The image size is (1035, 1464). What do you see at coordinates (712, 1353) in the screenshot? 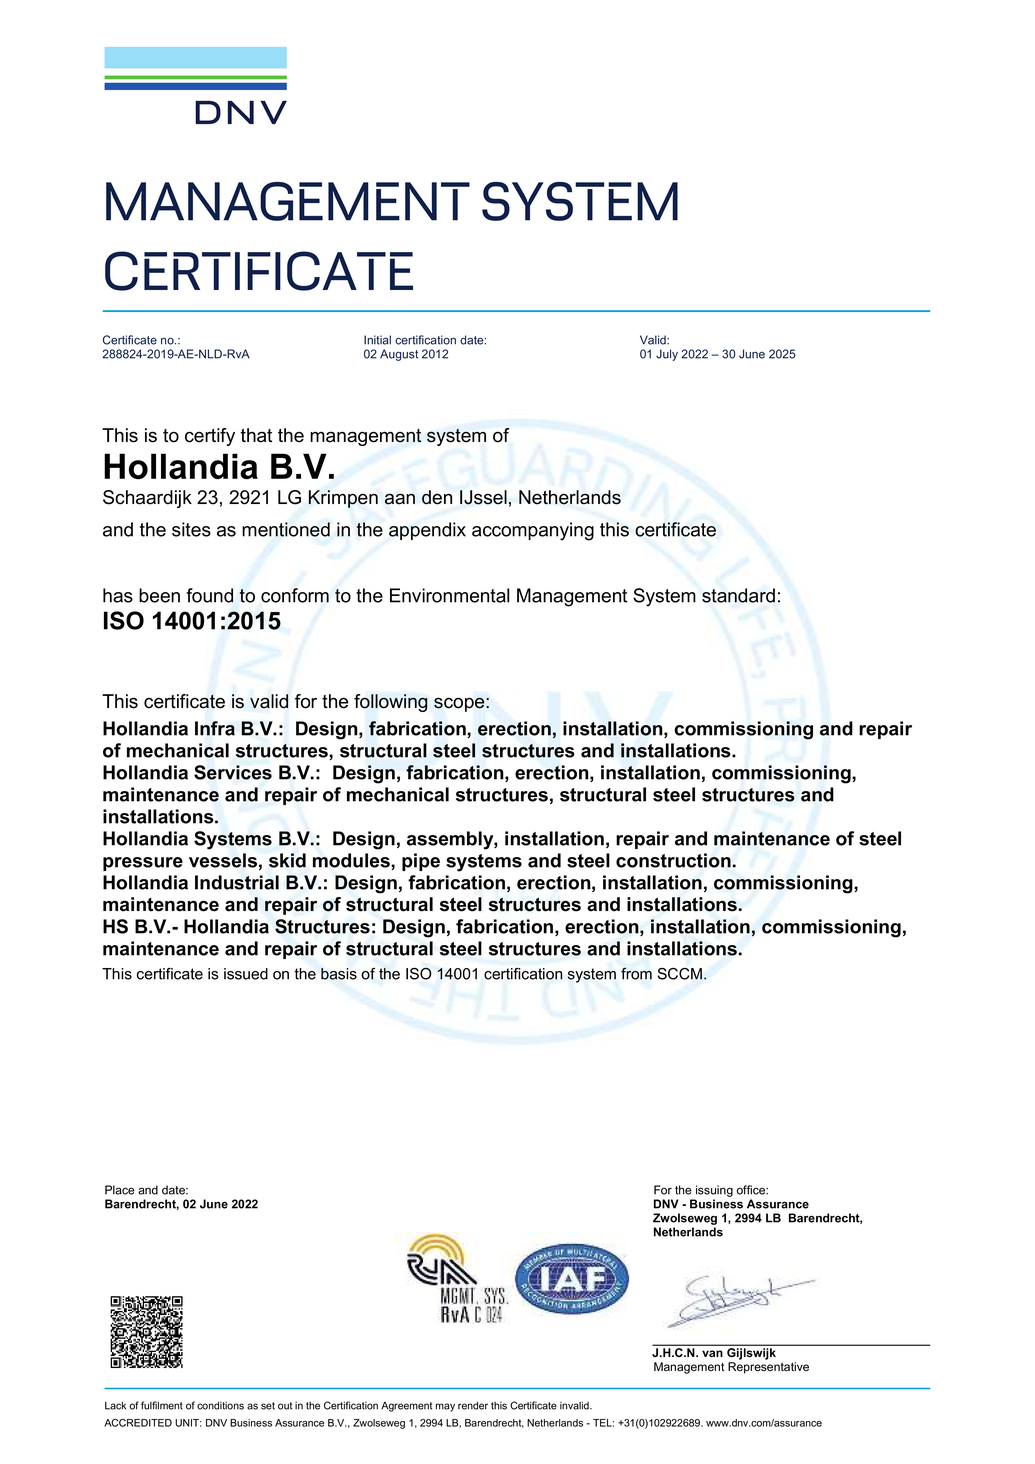
I see `van` at bounding box center [712, 1353].
